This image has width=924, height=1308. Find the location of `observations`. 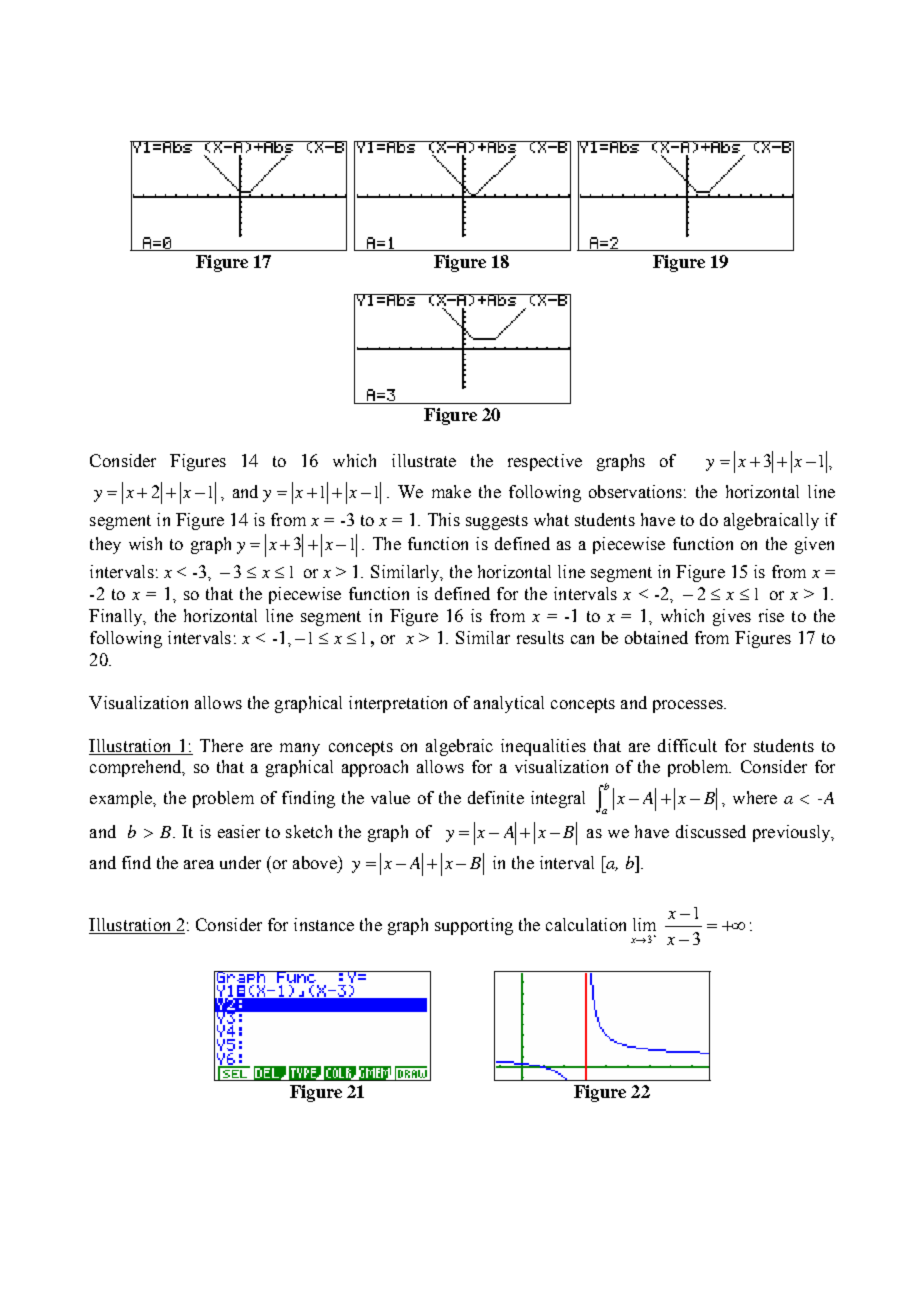

observations is located at coordinates (635, 491).
